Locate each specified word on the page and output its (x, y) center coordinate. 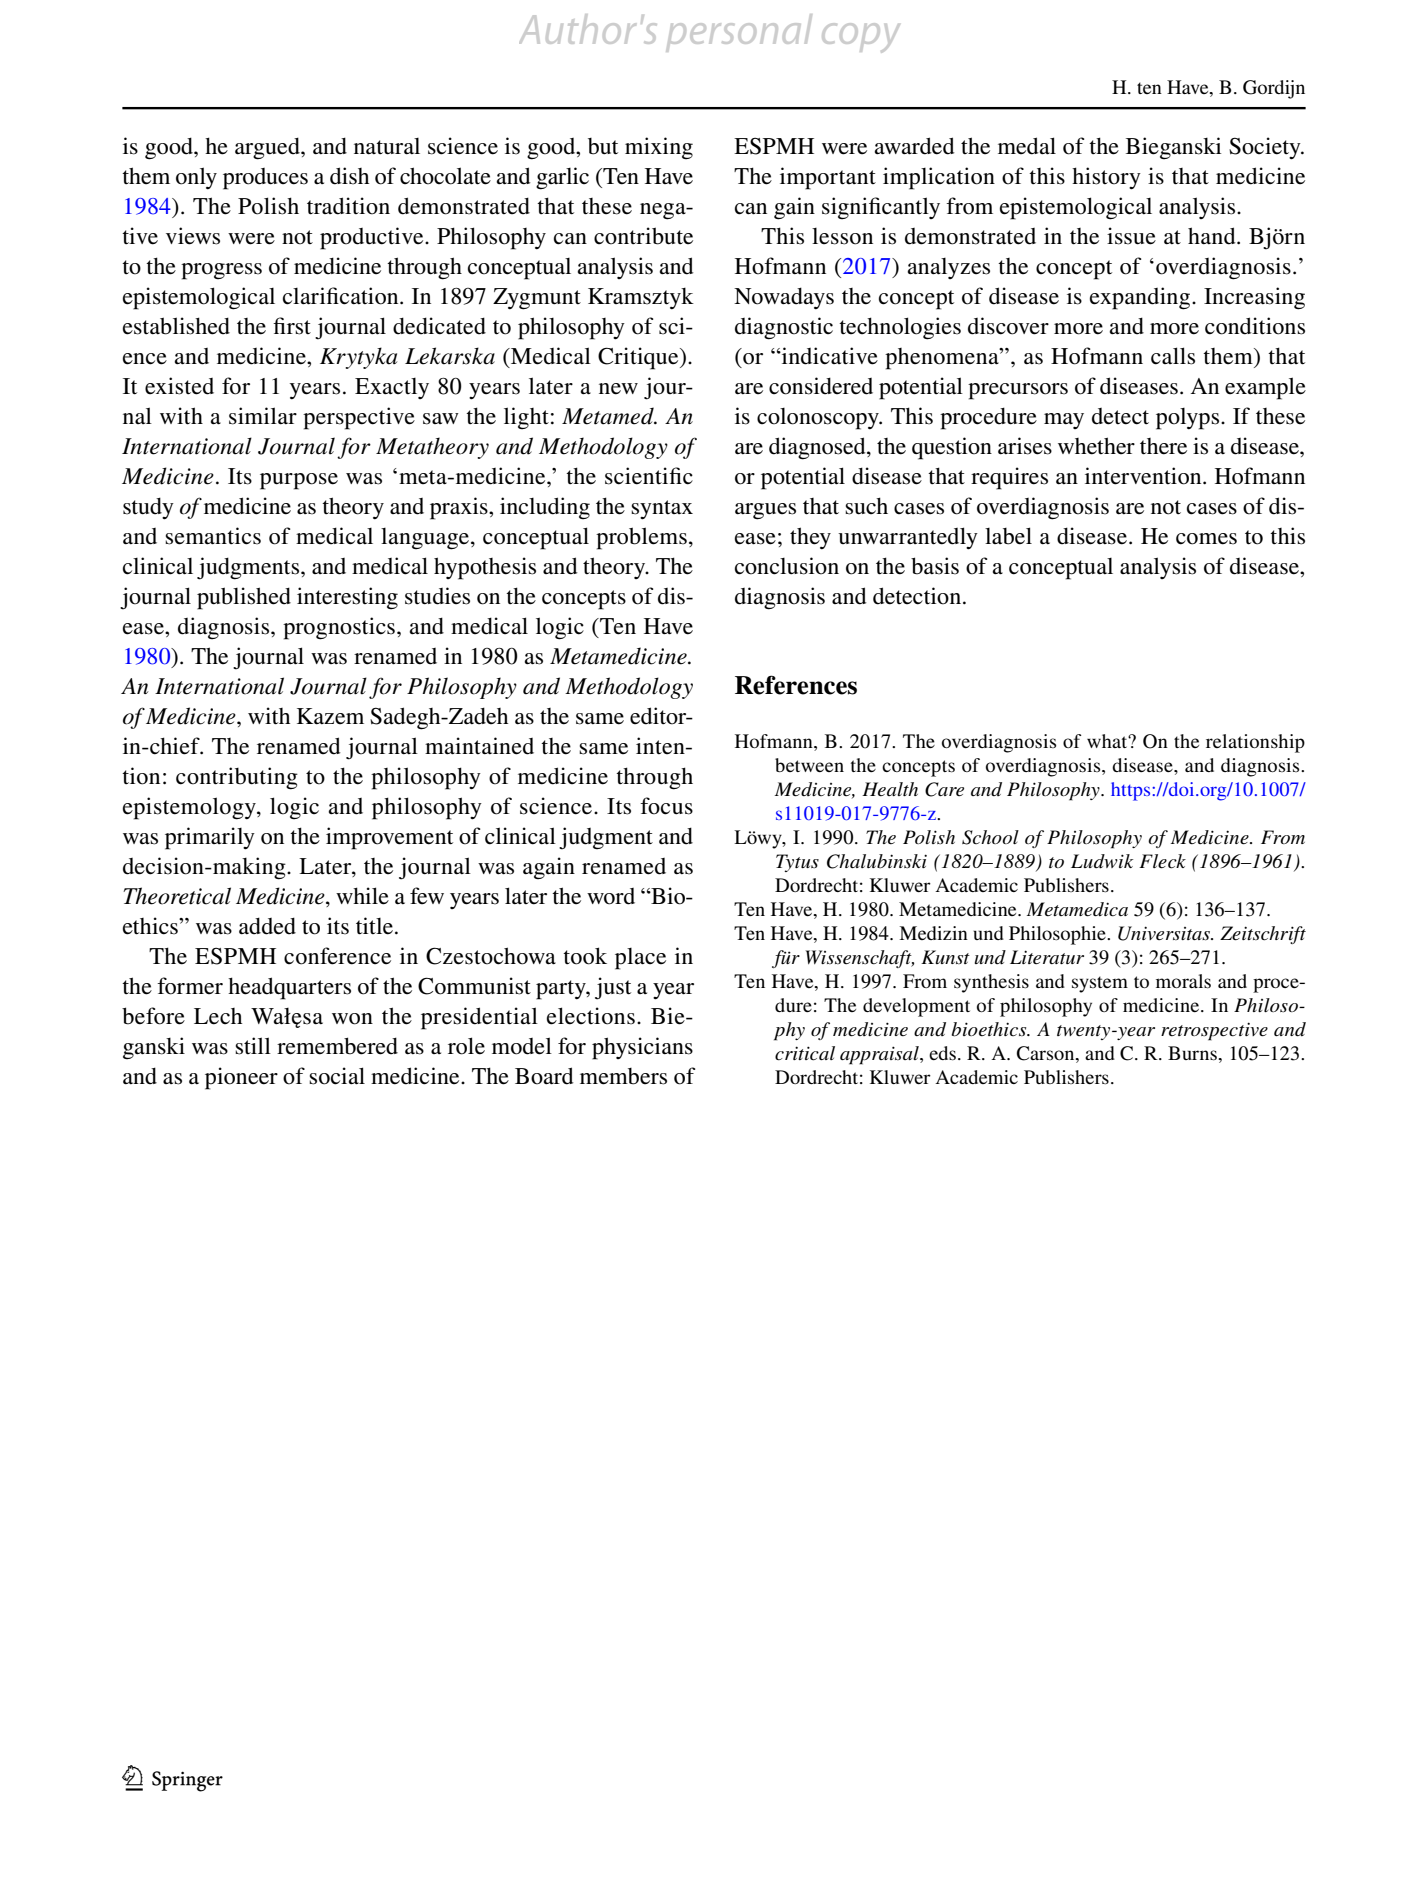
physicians (642, 1048)
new (618, 389)
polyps (1187, 419)
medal (1027, 146)
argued (268, 148)
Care (944, 789)
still (253, 1046)
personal (739, 33)
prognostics (339, 628)
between (809, 765)
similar (263, 416)
